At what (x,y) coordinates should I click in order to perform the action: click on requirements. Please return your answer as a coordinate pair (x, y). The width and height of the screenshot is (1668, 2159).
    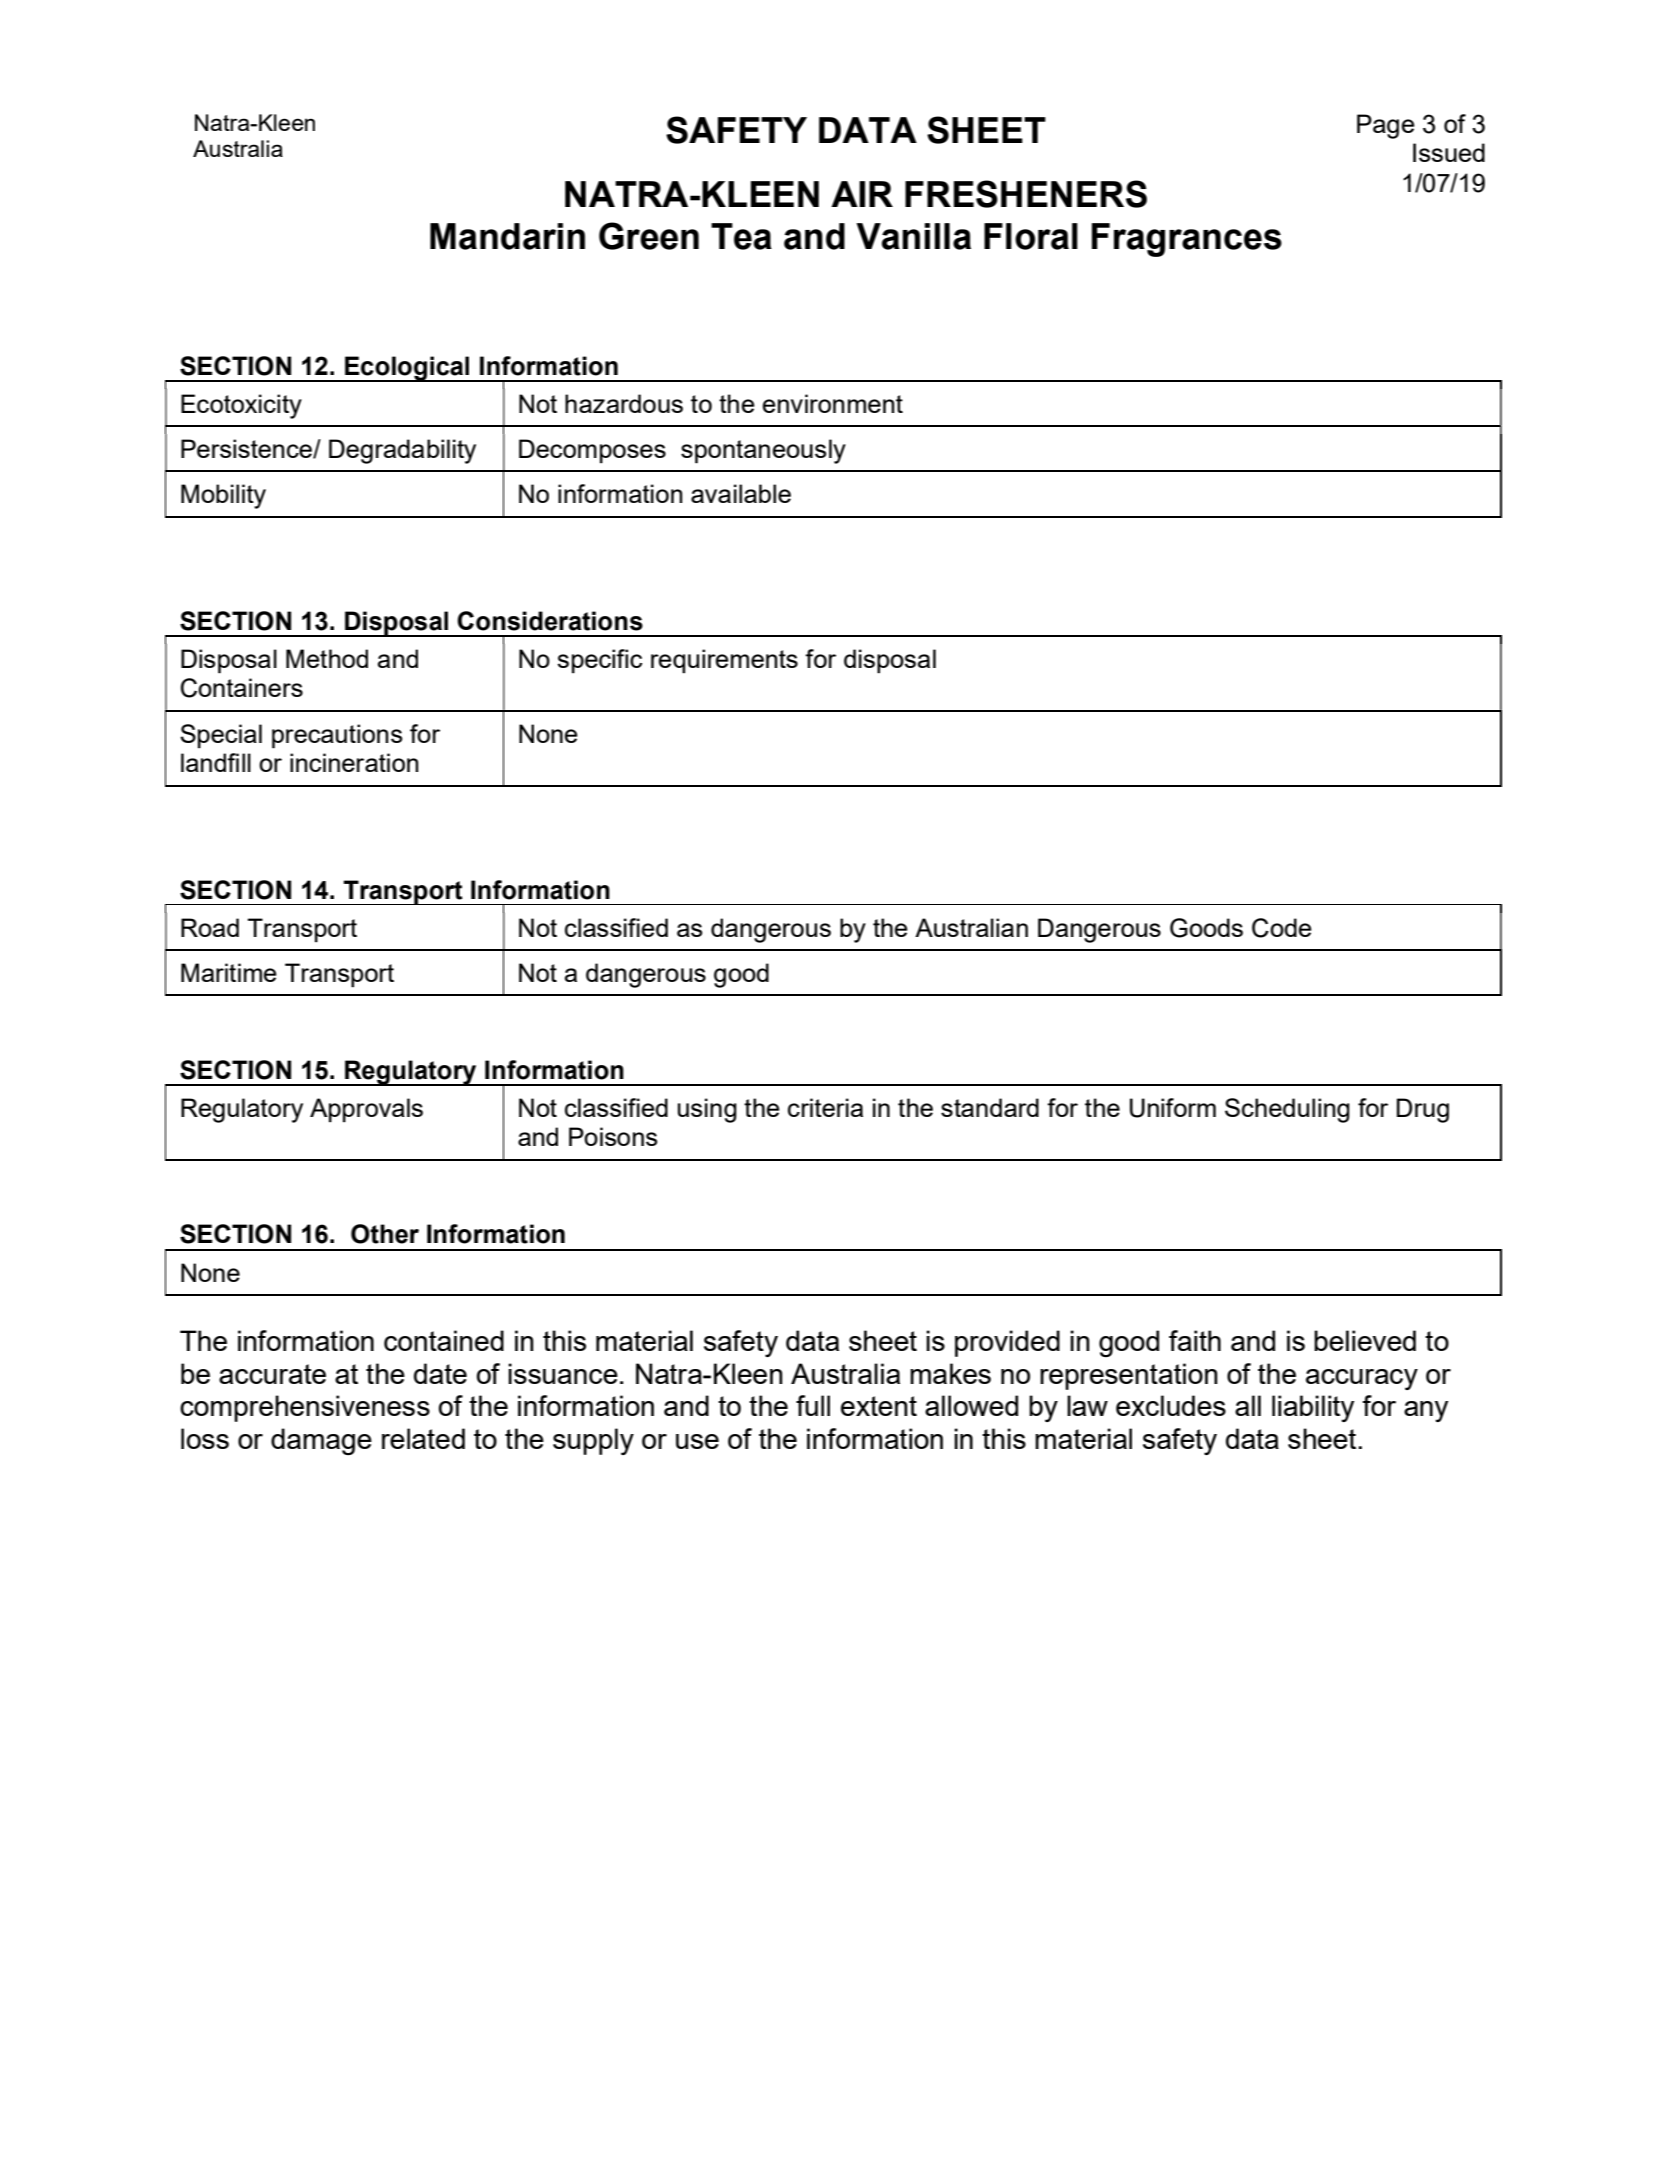
    Looking at the image, I should click on (724, 661).
